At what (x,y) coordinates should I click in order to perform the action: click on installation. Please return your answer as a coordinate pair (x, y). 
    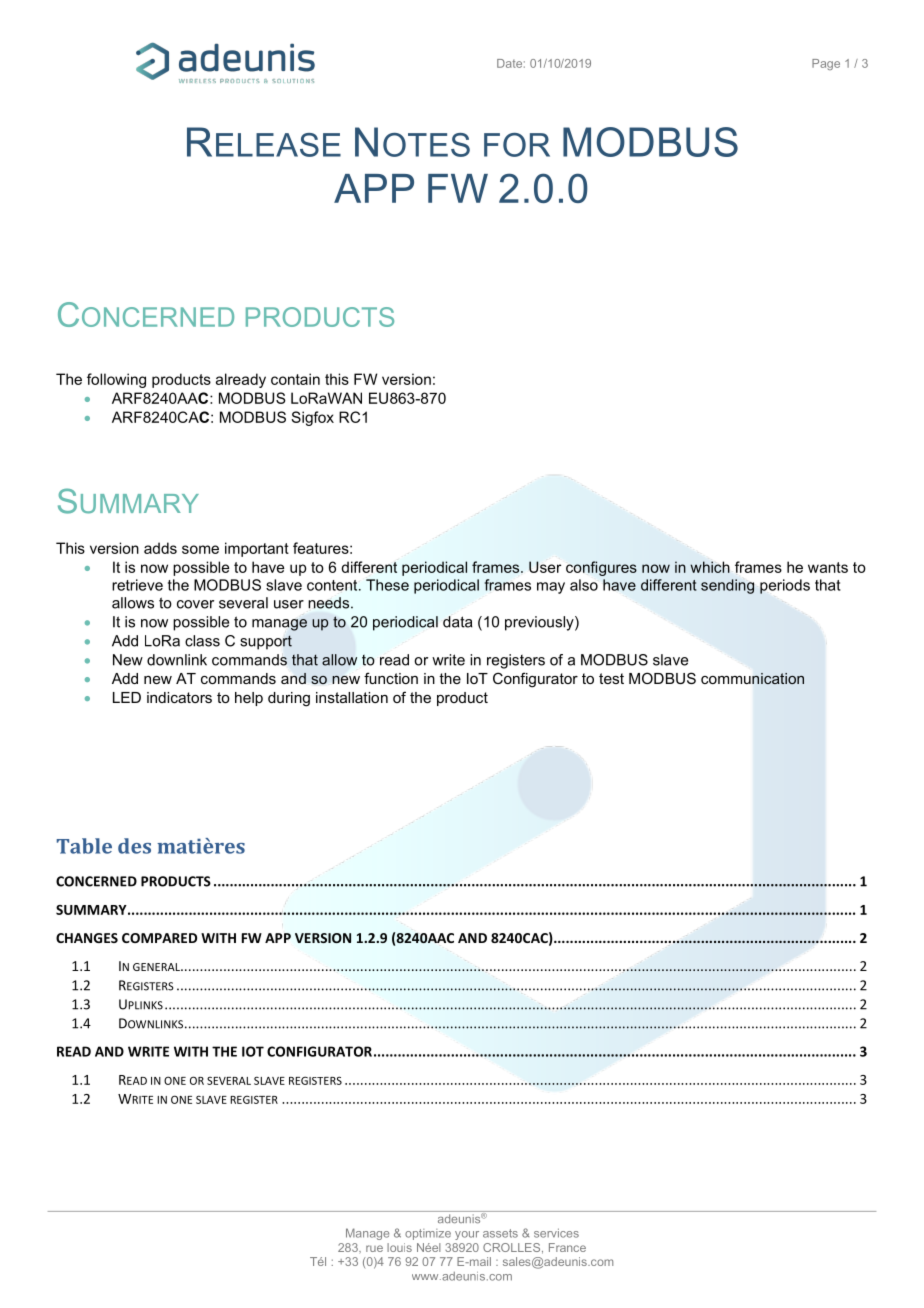
    Looking at the image, I should click on (352, 697).
